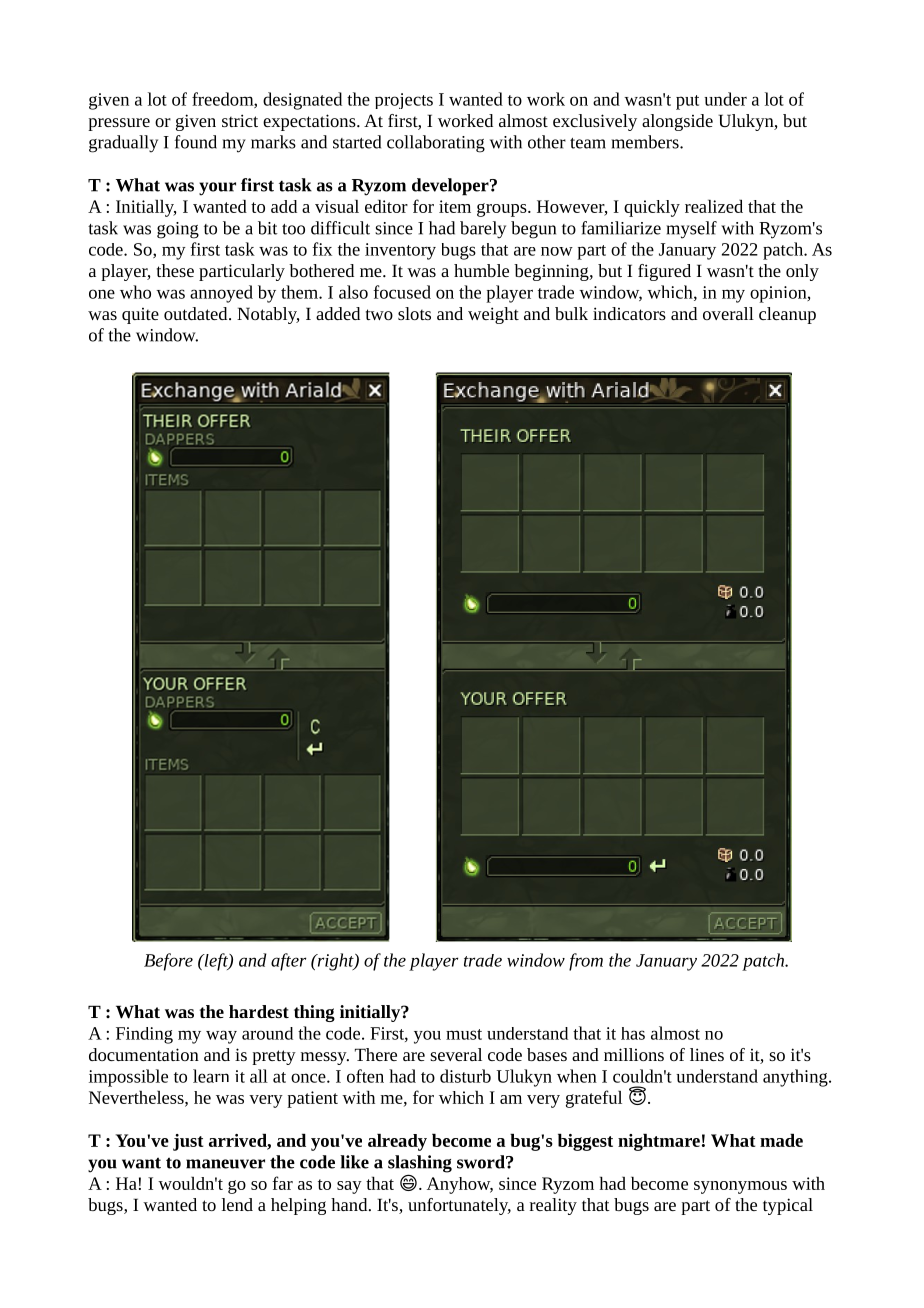 The width and height of the screenshot is (924, 1308). What do you see at coordinates (188, 1142) in the screenshot?
I see `just` at bounding box center [188, 1142].
